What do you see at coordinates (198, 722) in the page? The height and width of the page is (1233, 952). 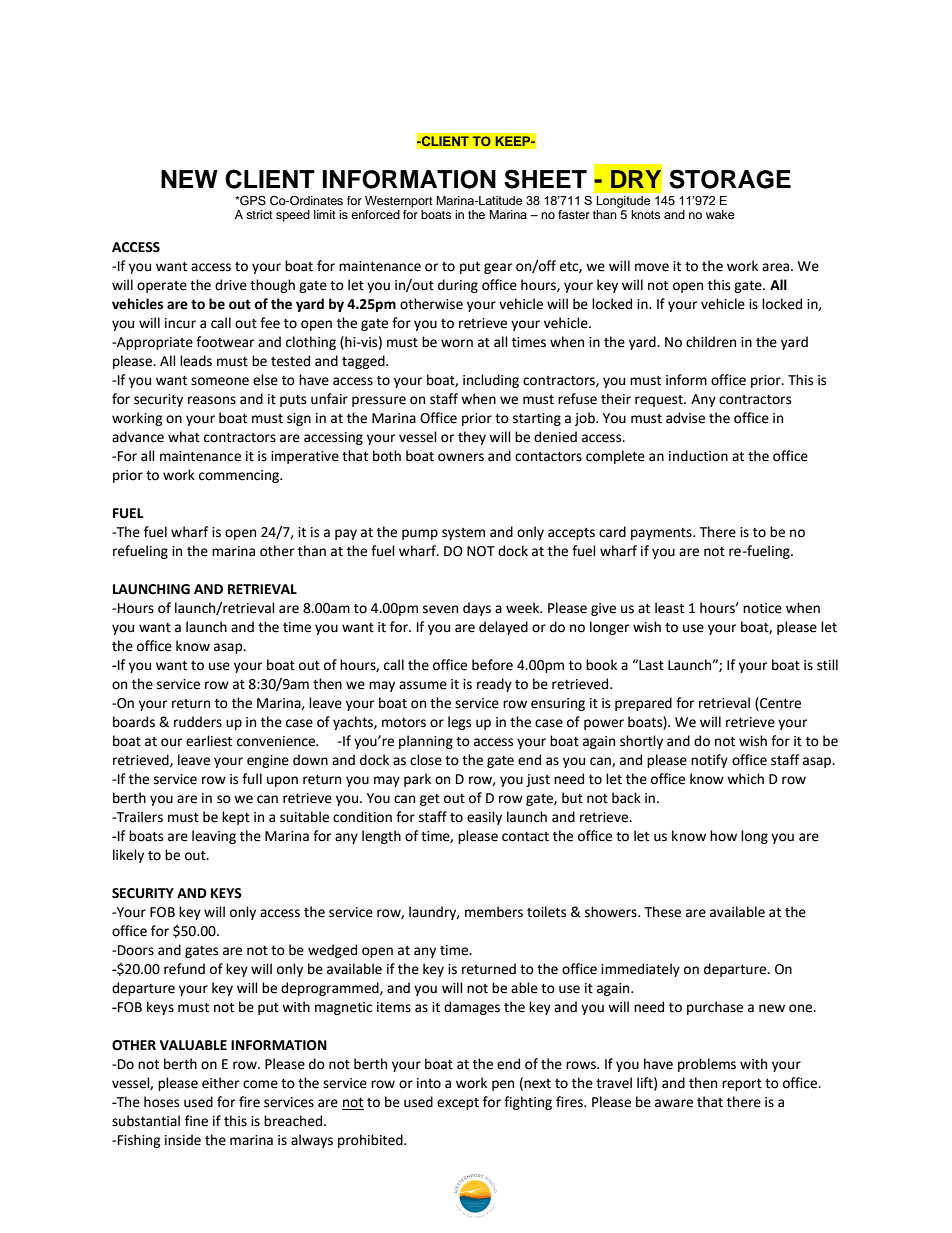 I see `rudders` at bounding box center [198, 722].
